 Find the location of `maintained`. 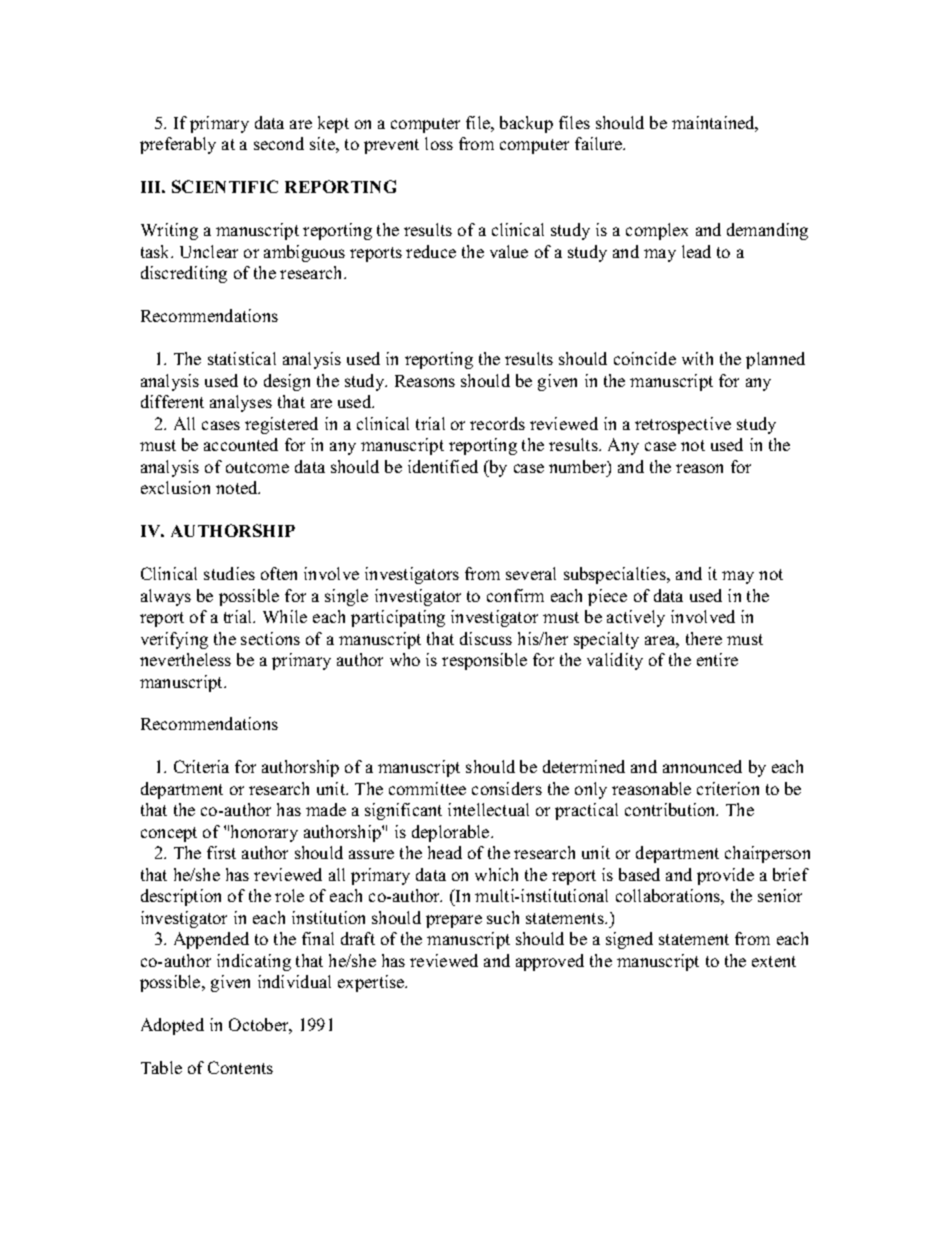

maintained is located at coordinates (715, 124).
